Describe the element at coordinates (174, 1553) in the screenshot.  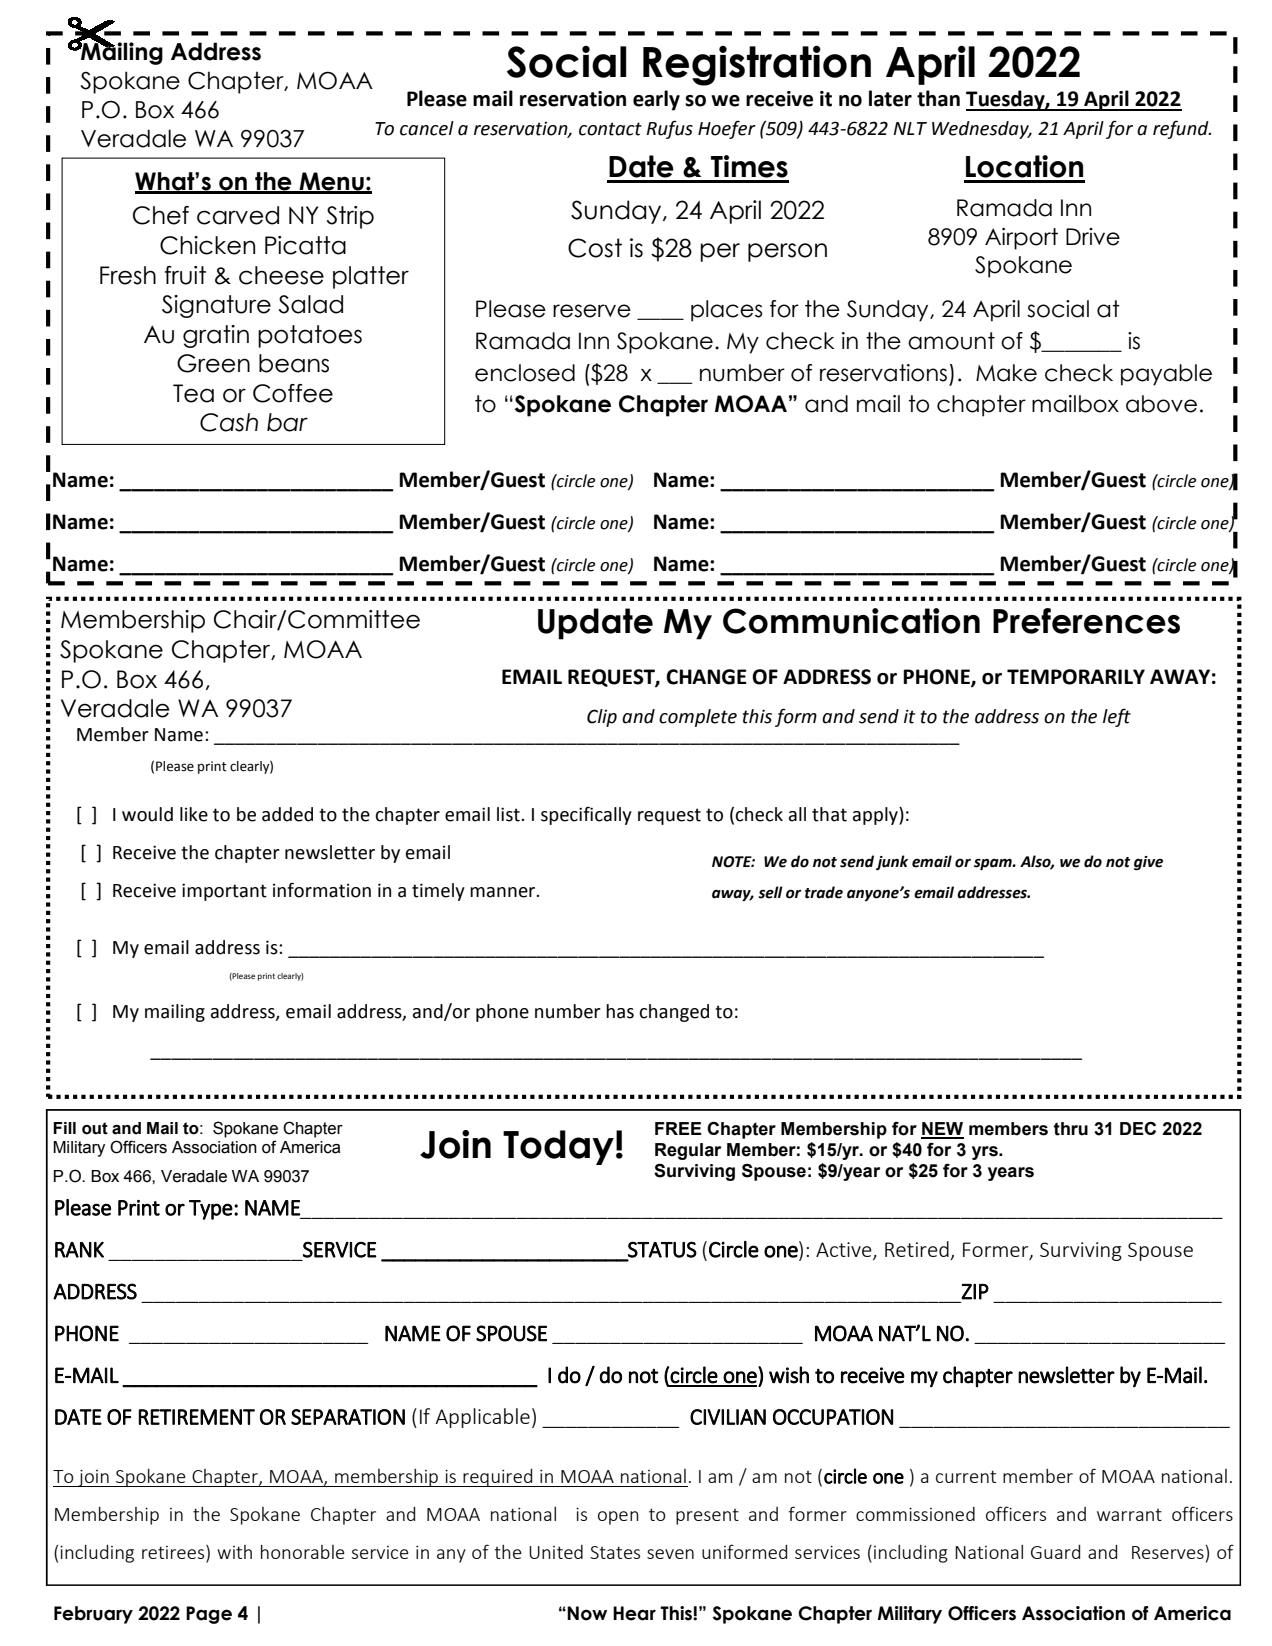
I see `retirees` at that location.
